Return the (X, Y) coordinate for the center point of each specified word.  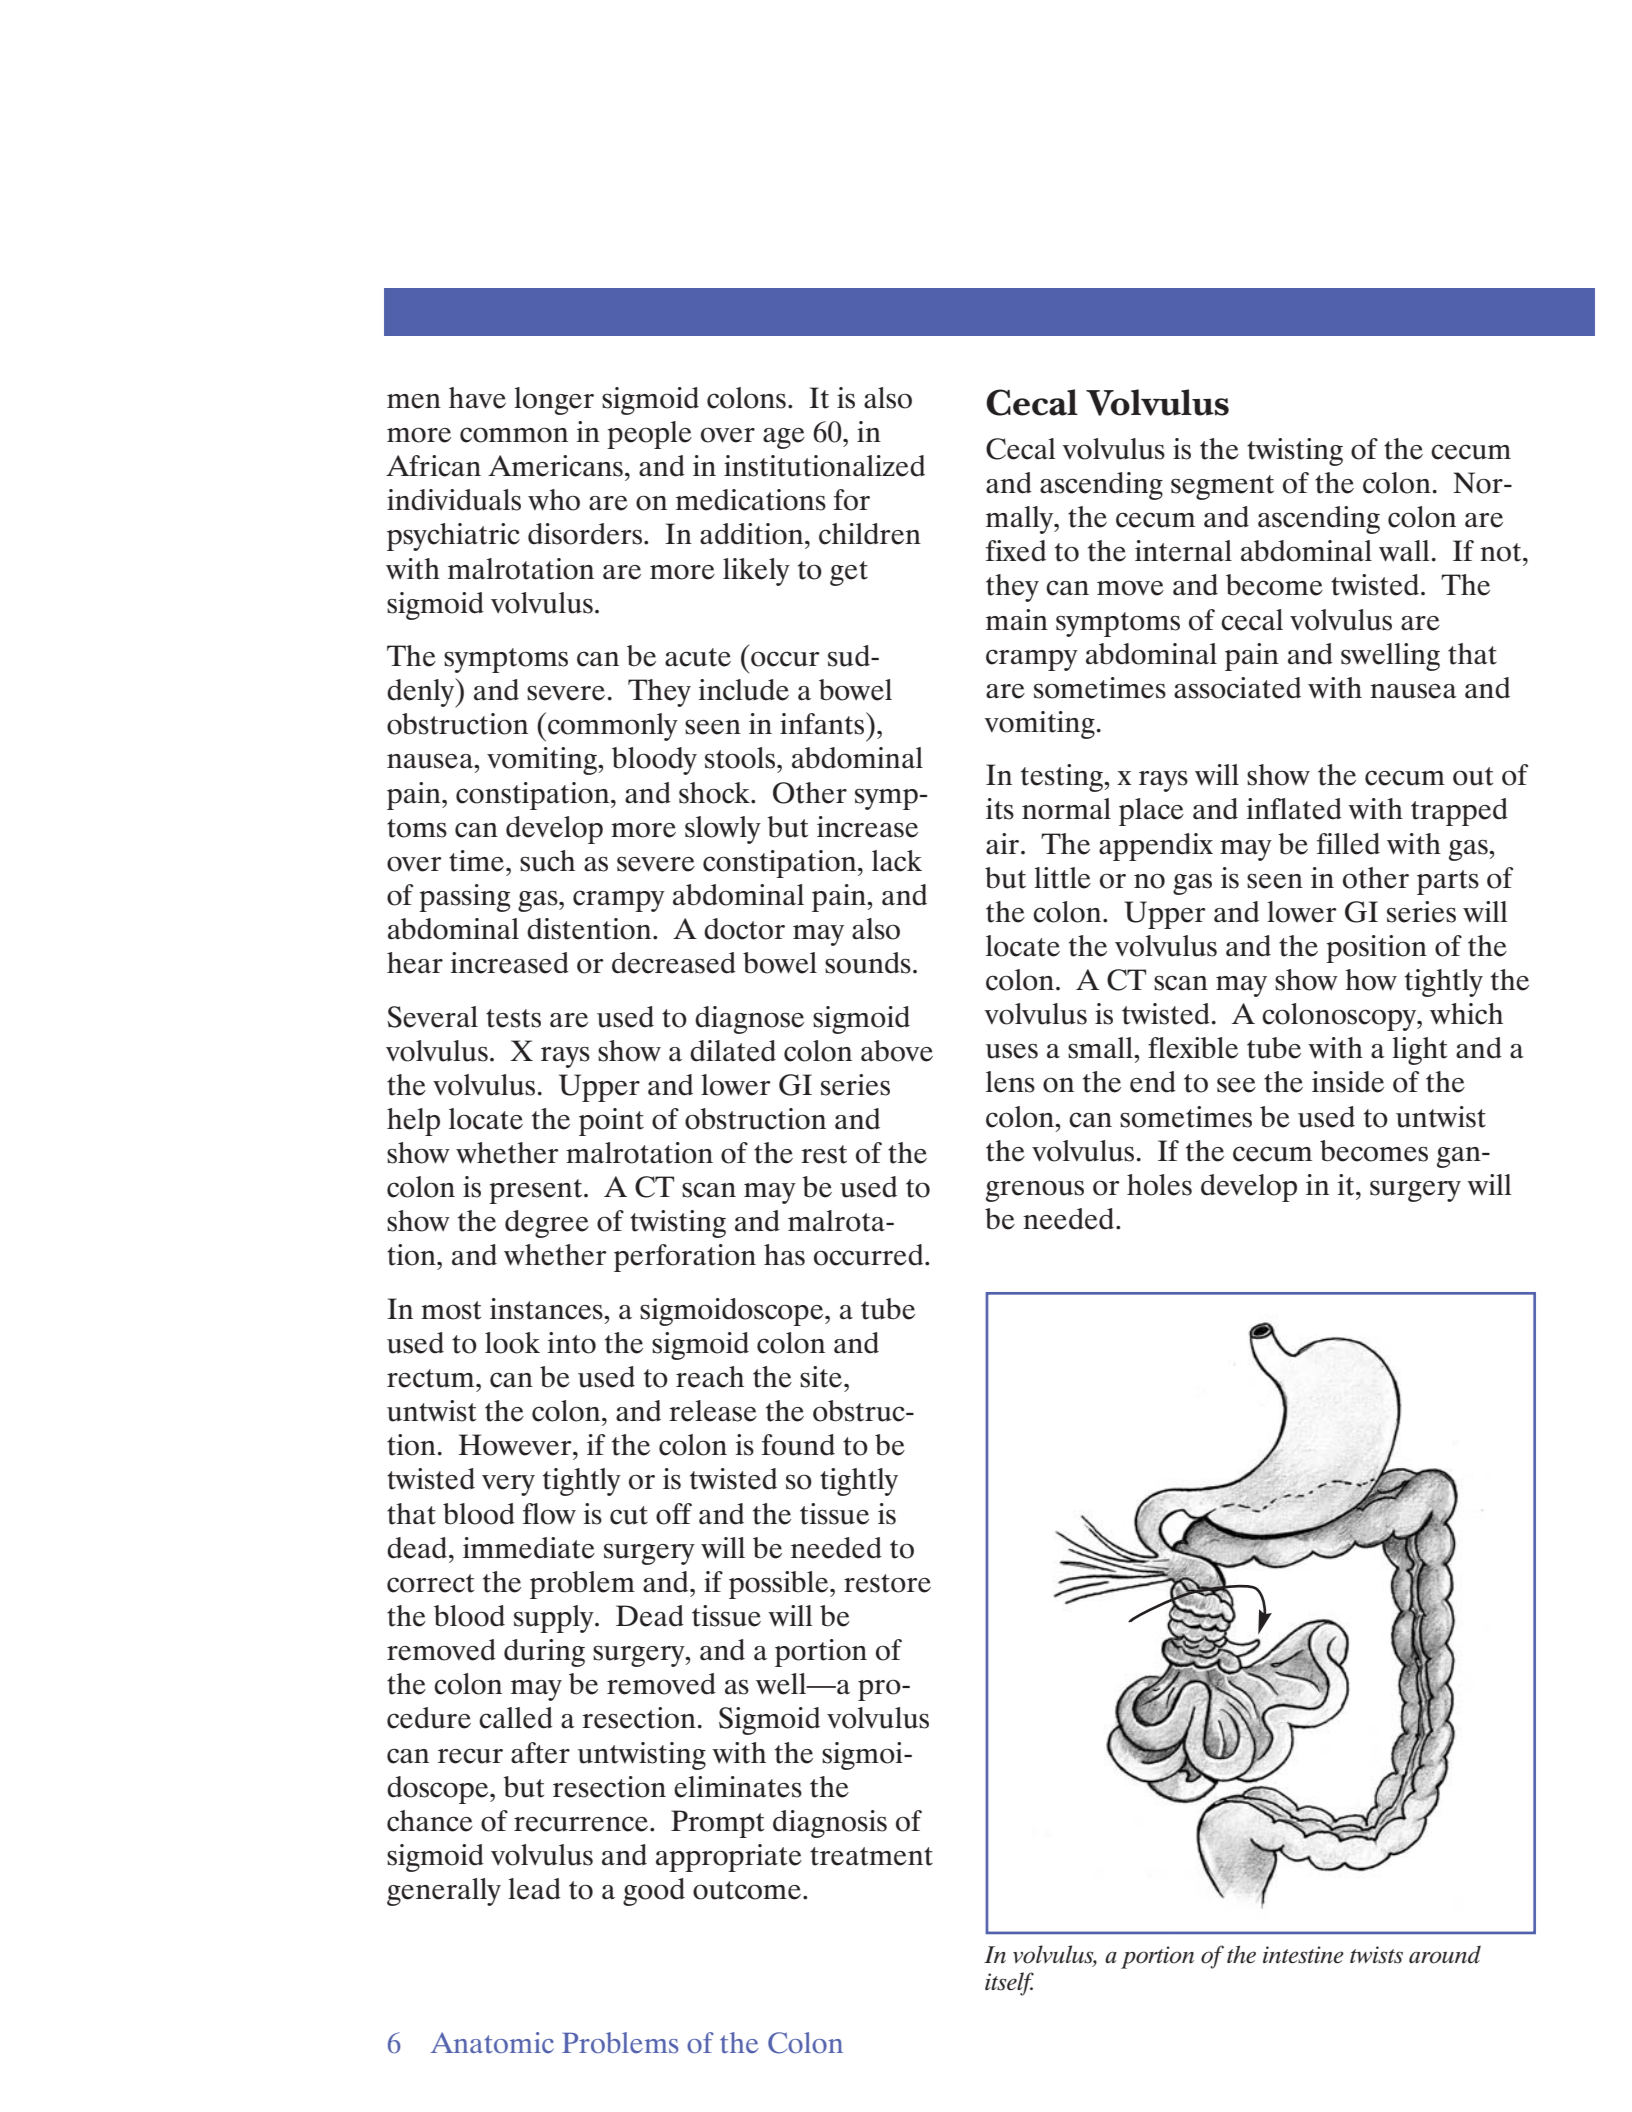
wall (1404, 550)
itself (1009, 1984)
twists (1376, 1955)
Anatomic (492, 2042)
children (870, 534)
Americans (555, 466)
